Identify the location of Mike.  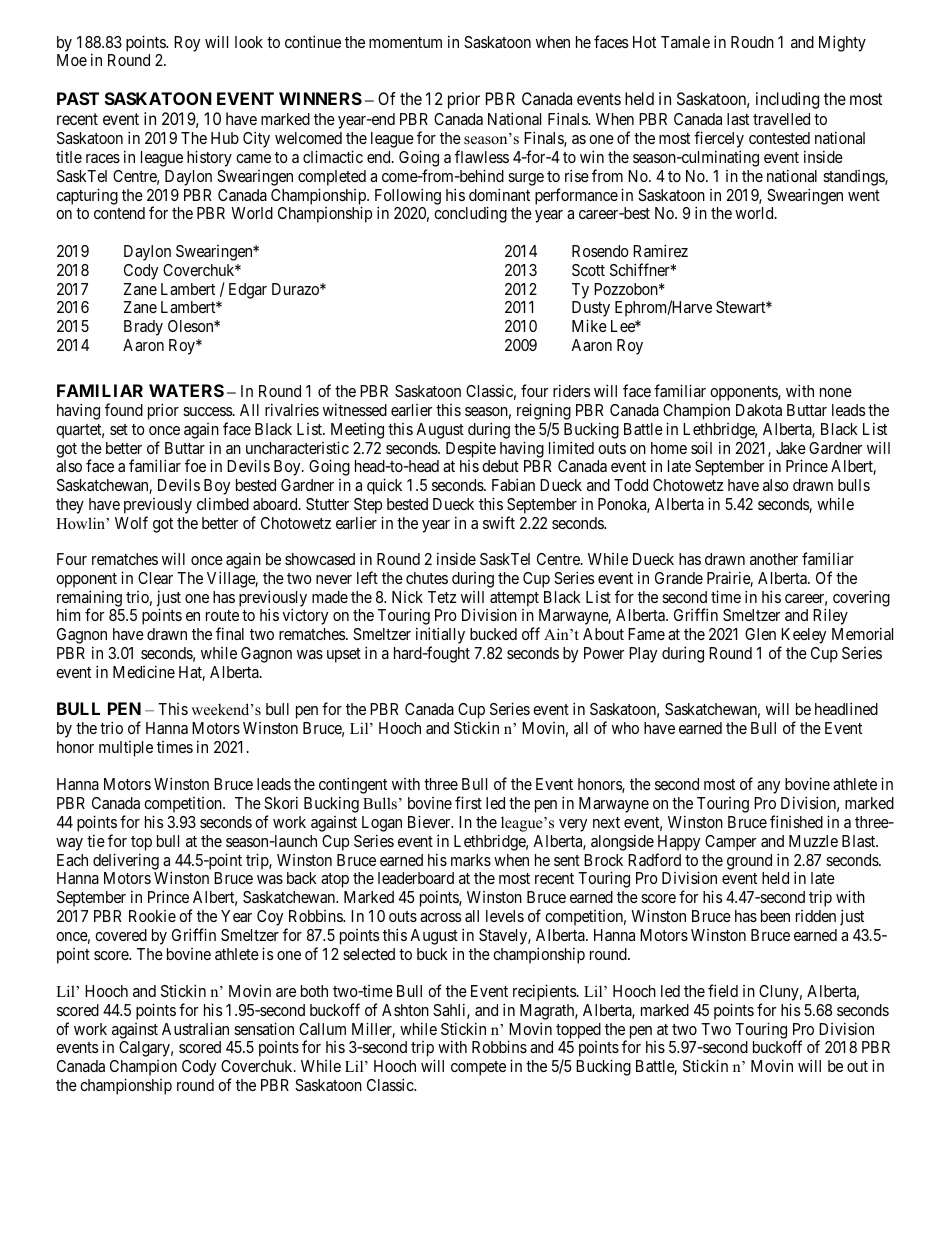
(589, 325).
